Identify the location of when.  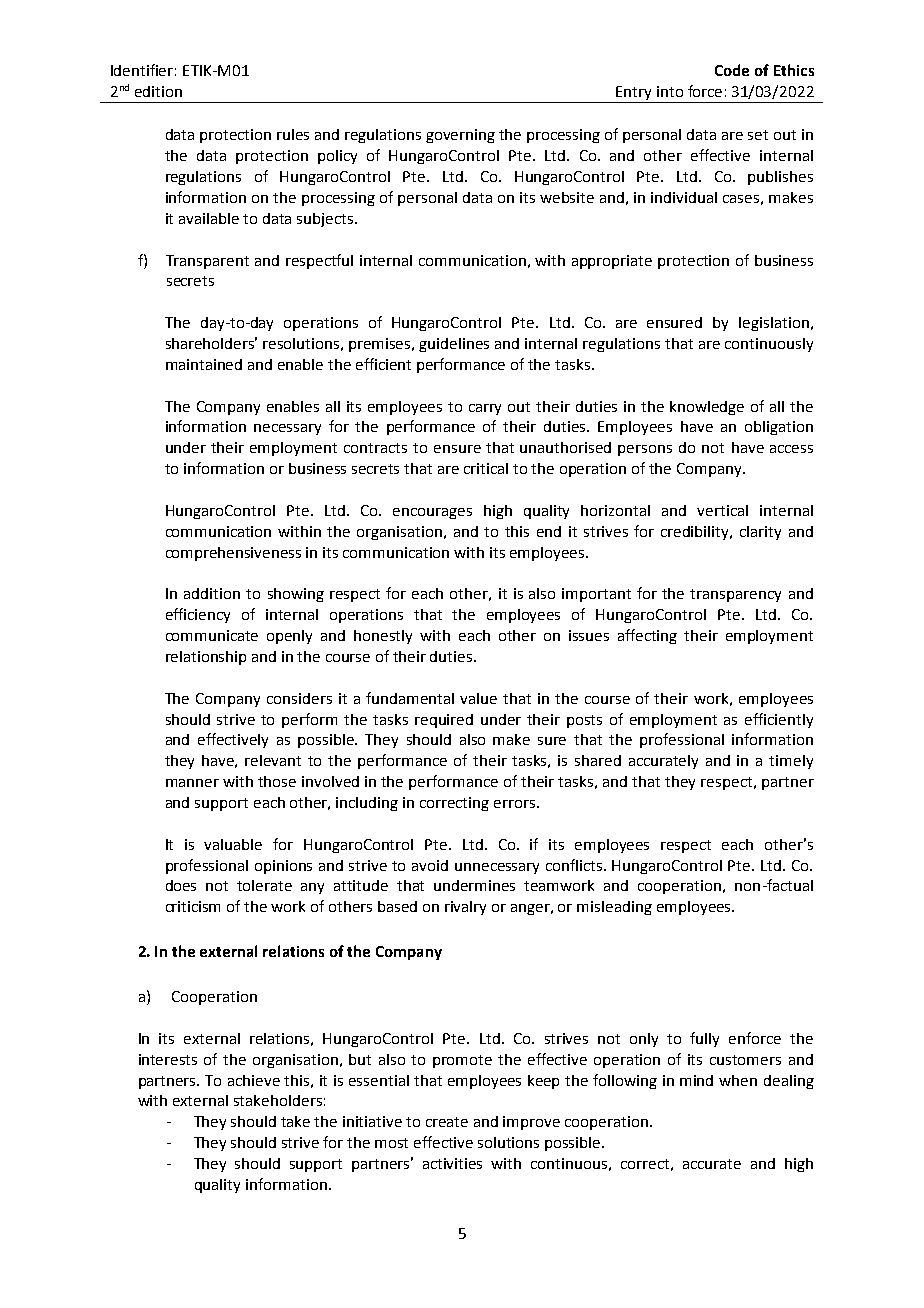
(738, 1080).
